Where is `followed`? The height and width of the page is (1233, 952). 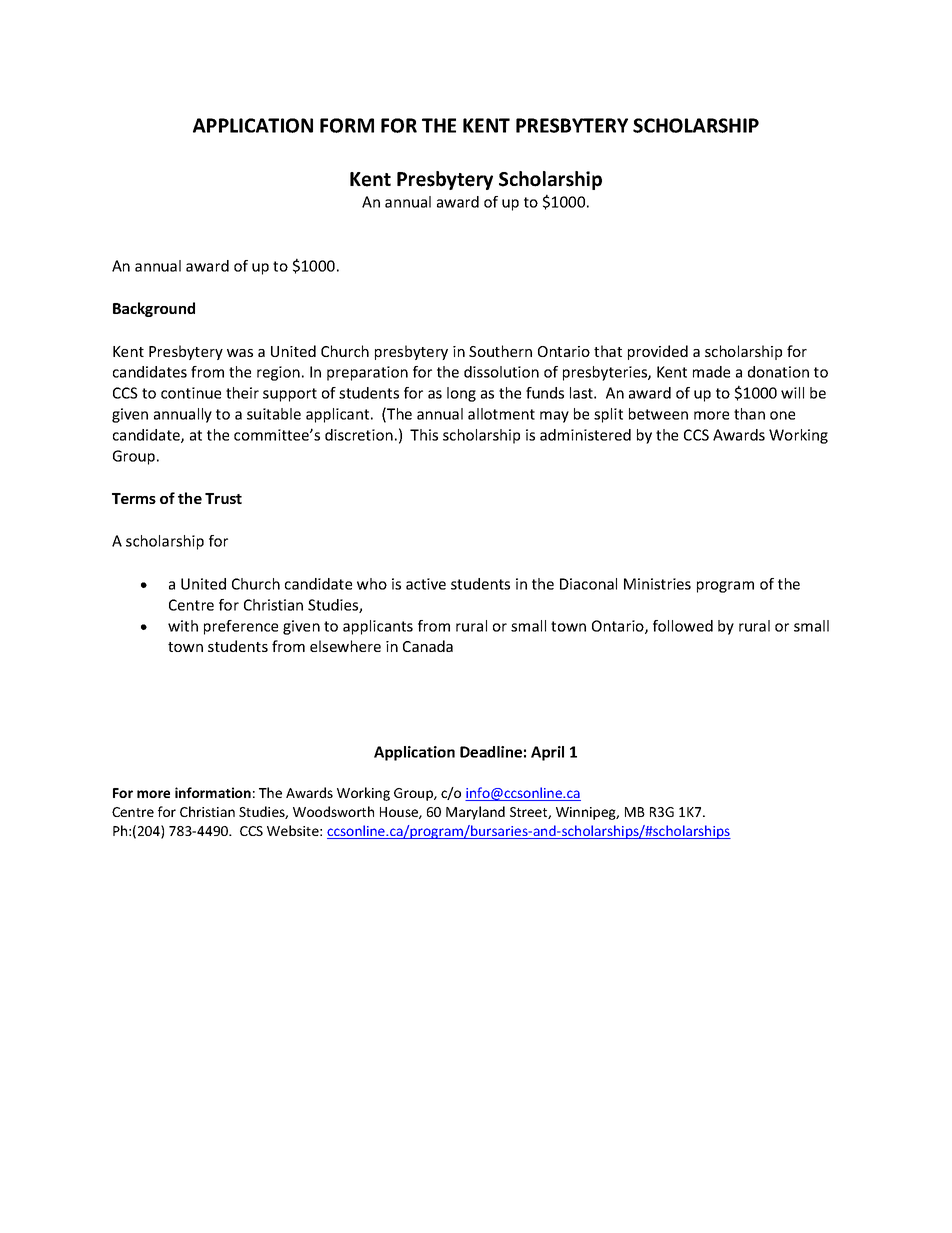
followed is located at coordinates (683, 626).
